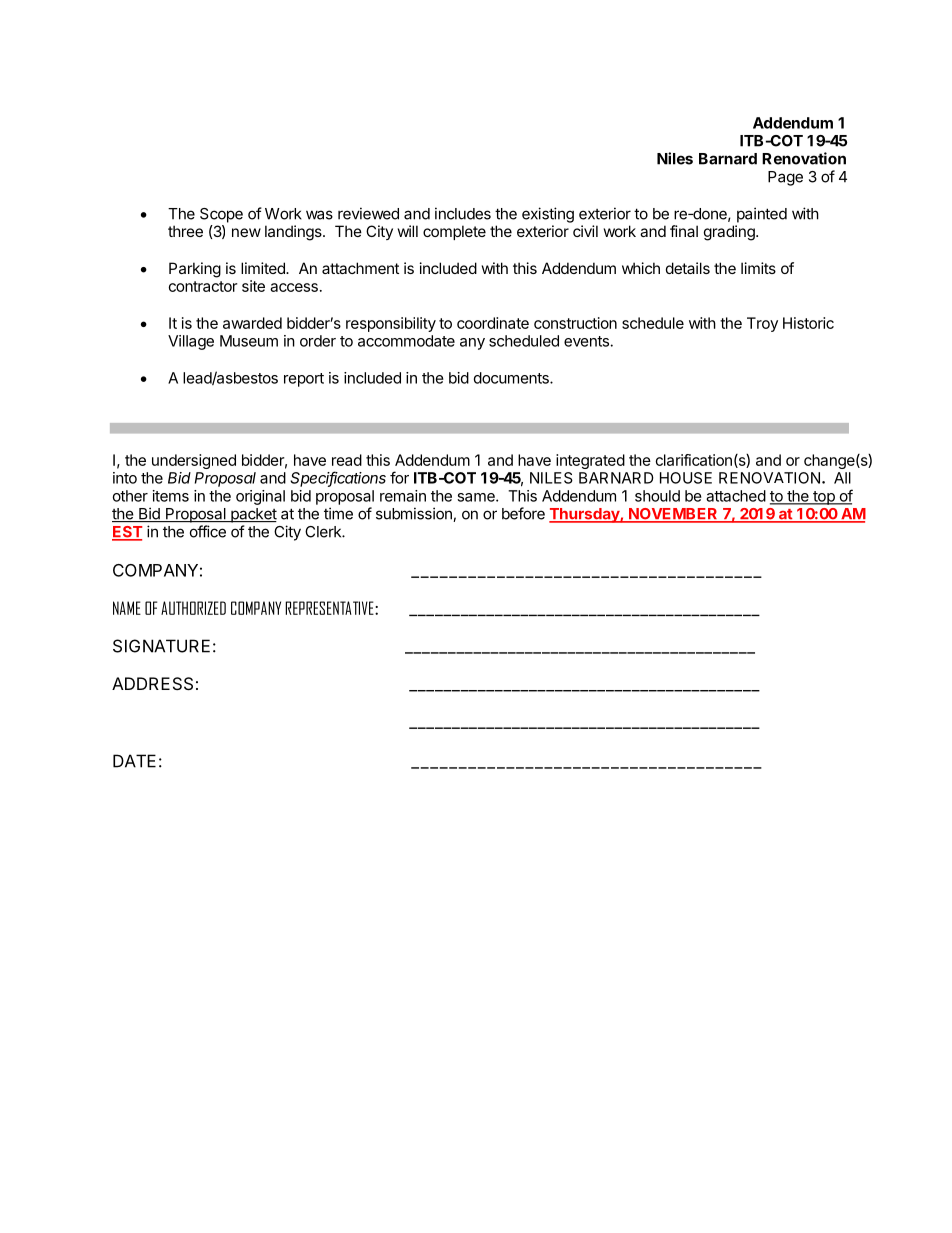  I want to click on NOVEMBER, so click(673, 515).
